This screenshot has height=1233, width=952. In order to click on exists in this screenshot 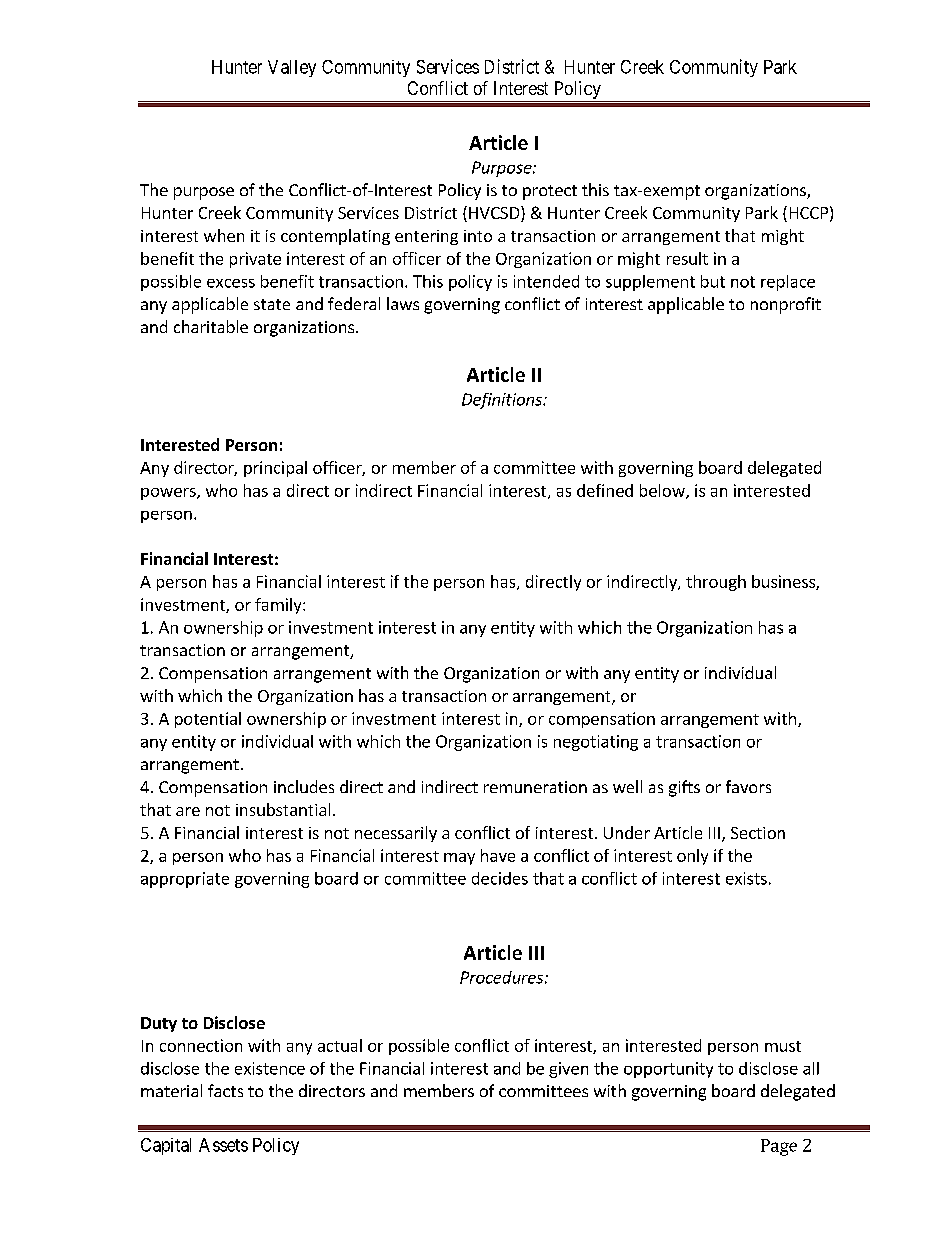, I will do `click(746, 878)`.
